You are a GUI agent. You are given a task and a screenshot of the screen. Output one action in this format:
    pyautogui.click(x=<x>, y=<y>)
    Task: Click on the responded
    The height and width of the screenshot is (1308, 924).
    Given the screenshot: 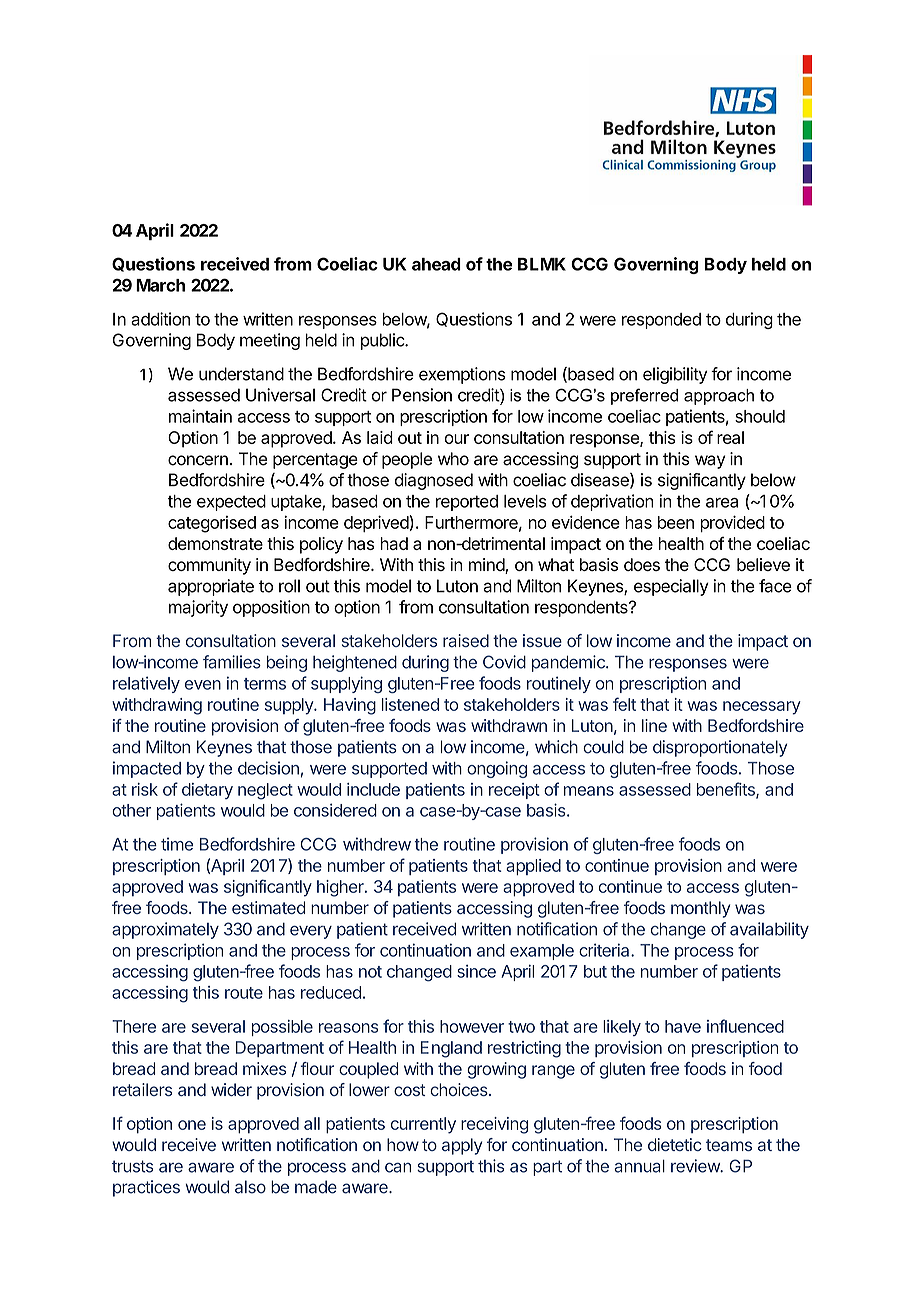 What is the action you would take?
    pyautogui.click(x=661, y=321)
